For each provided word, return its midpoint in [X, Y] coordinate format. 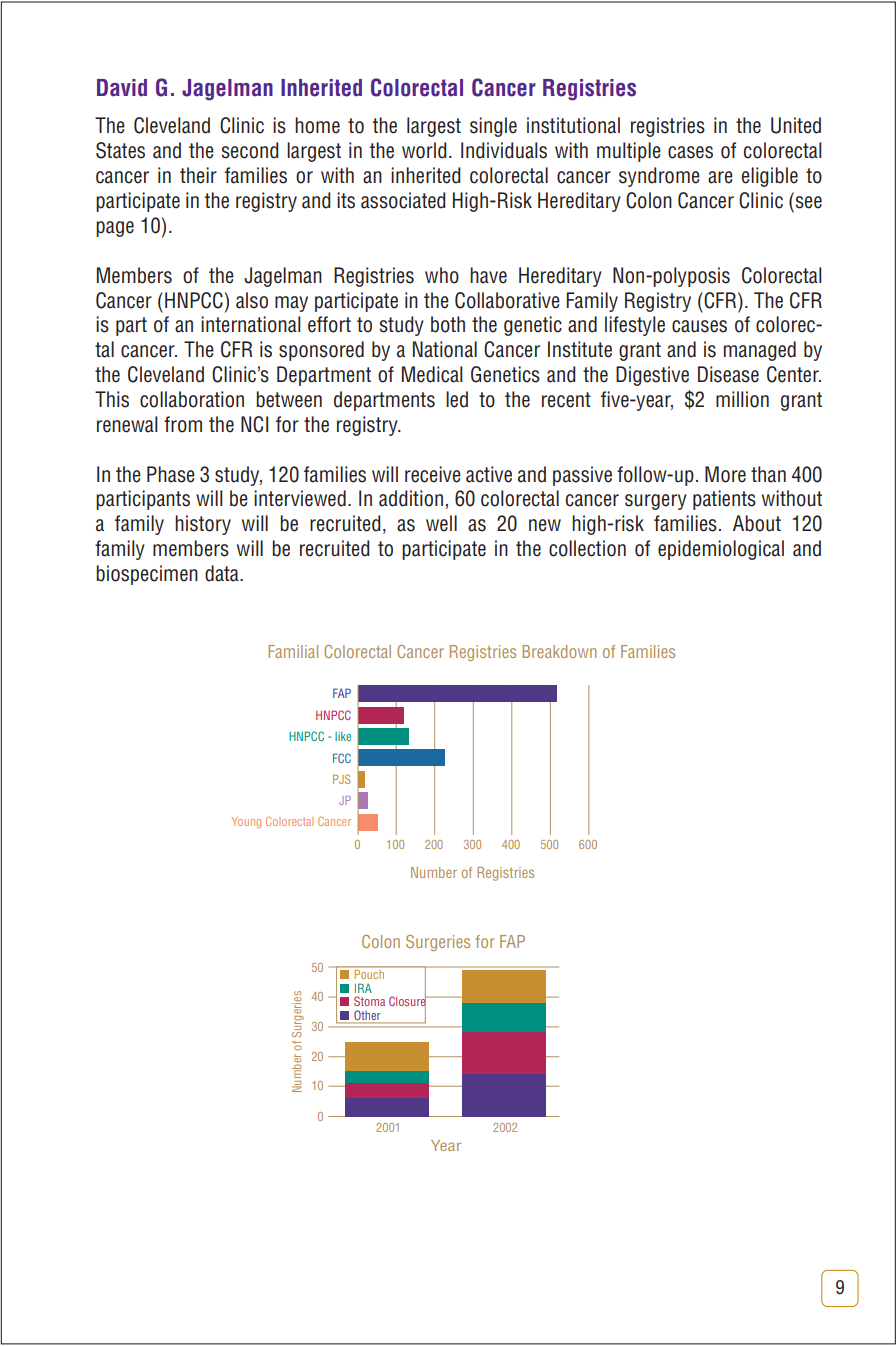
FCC [342, 758]
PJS [342, 779]
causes [699, 326]
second [250, 150]
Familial [293, 651]
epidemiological [721, 550]
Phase [171, 474]
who [442, 275]
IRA [363, 988]
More [725, 474]
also [252, 300]
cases [690, 152]
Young [246, 822]
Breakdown [559, 651]
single [493, 127]
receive [433, 474]
